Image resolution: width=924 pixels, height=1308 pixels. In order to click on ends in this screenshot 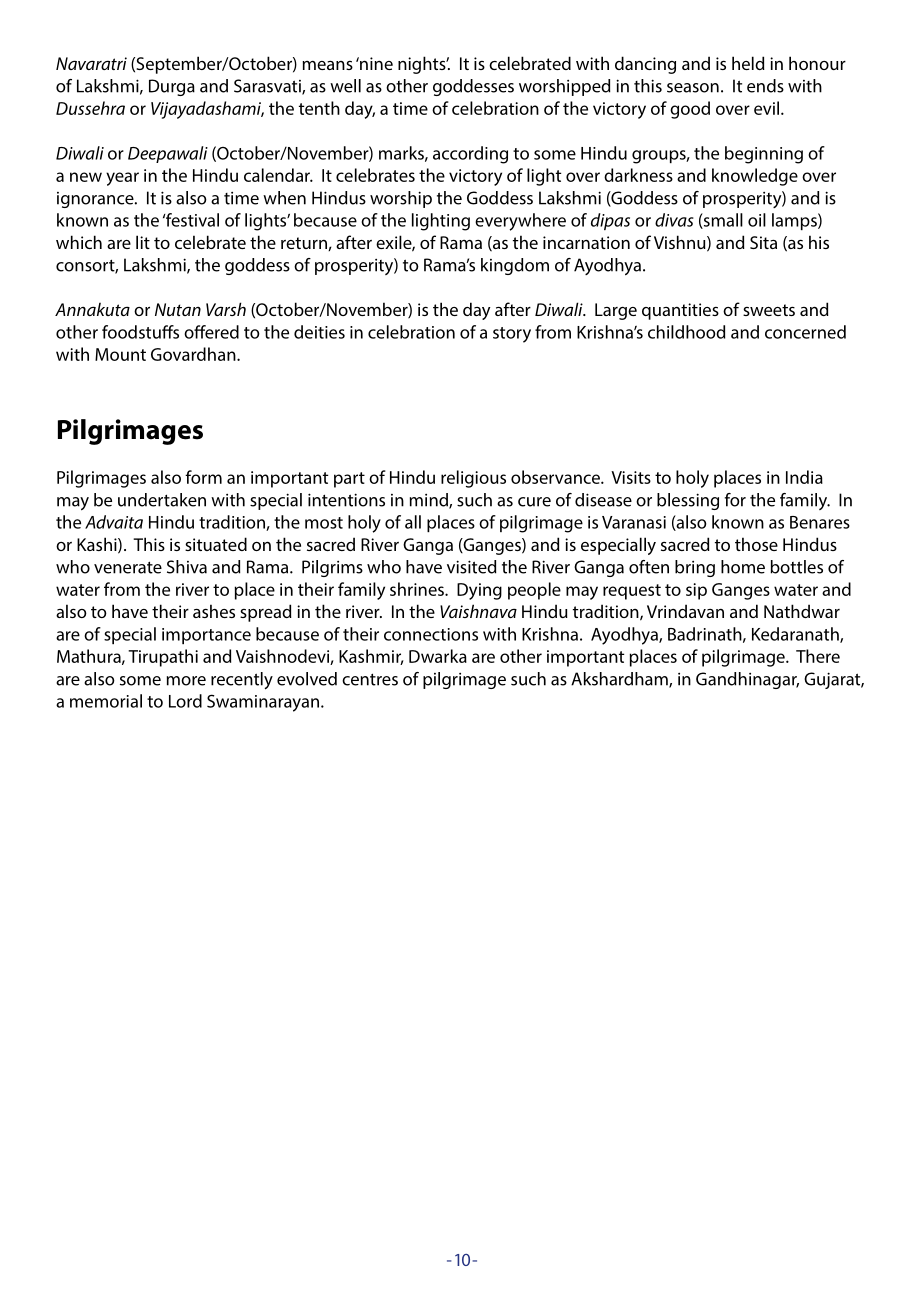, I will do `click(765, 86)`.
